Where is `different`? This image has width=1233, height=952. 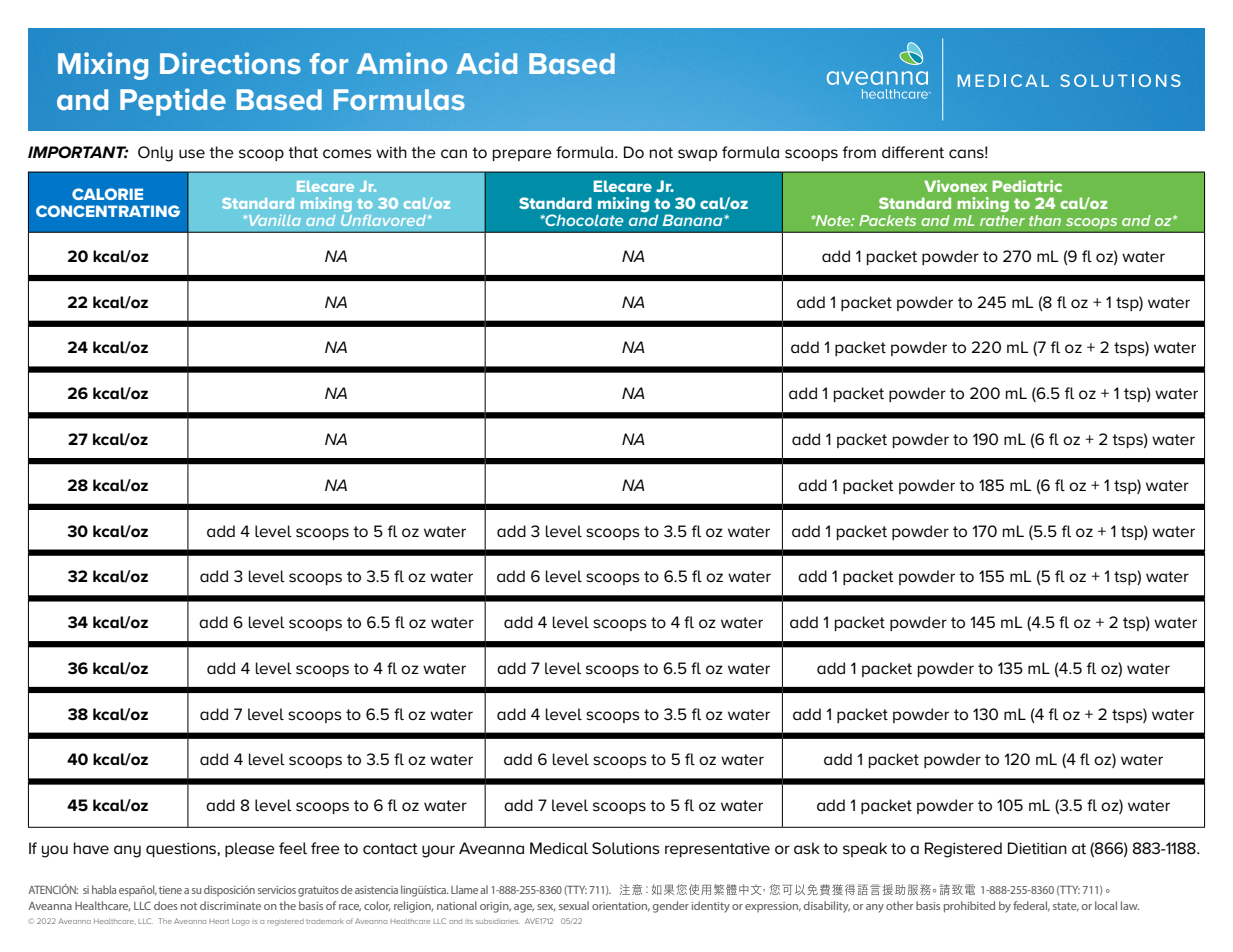
different is located at coordinates (913, 152).
